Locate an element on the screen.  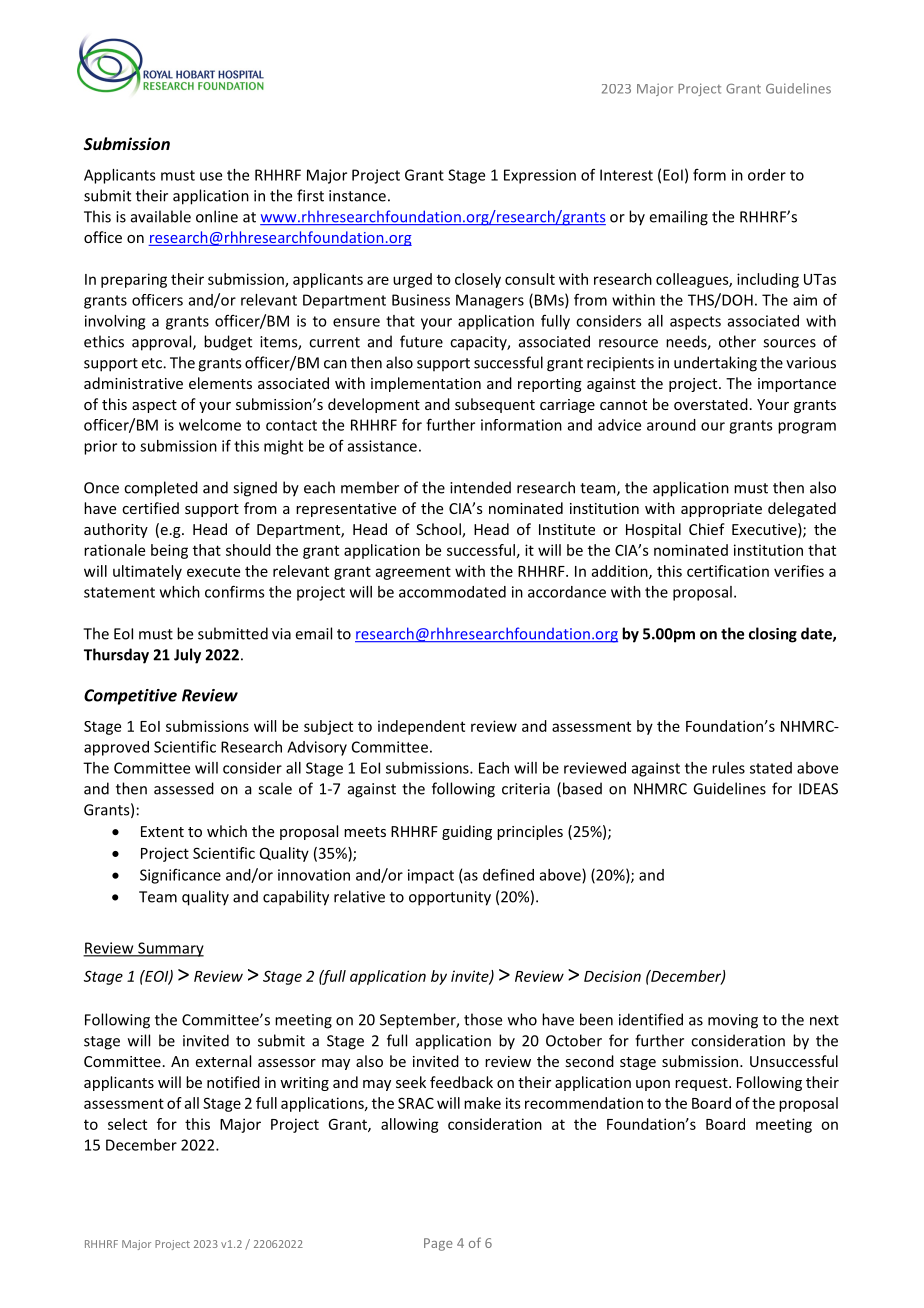
order is located at coordinates (767, 175).
